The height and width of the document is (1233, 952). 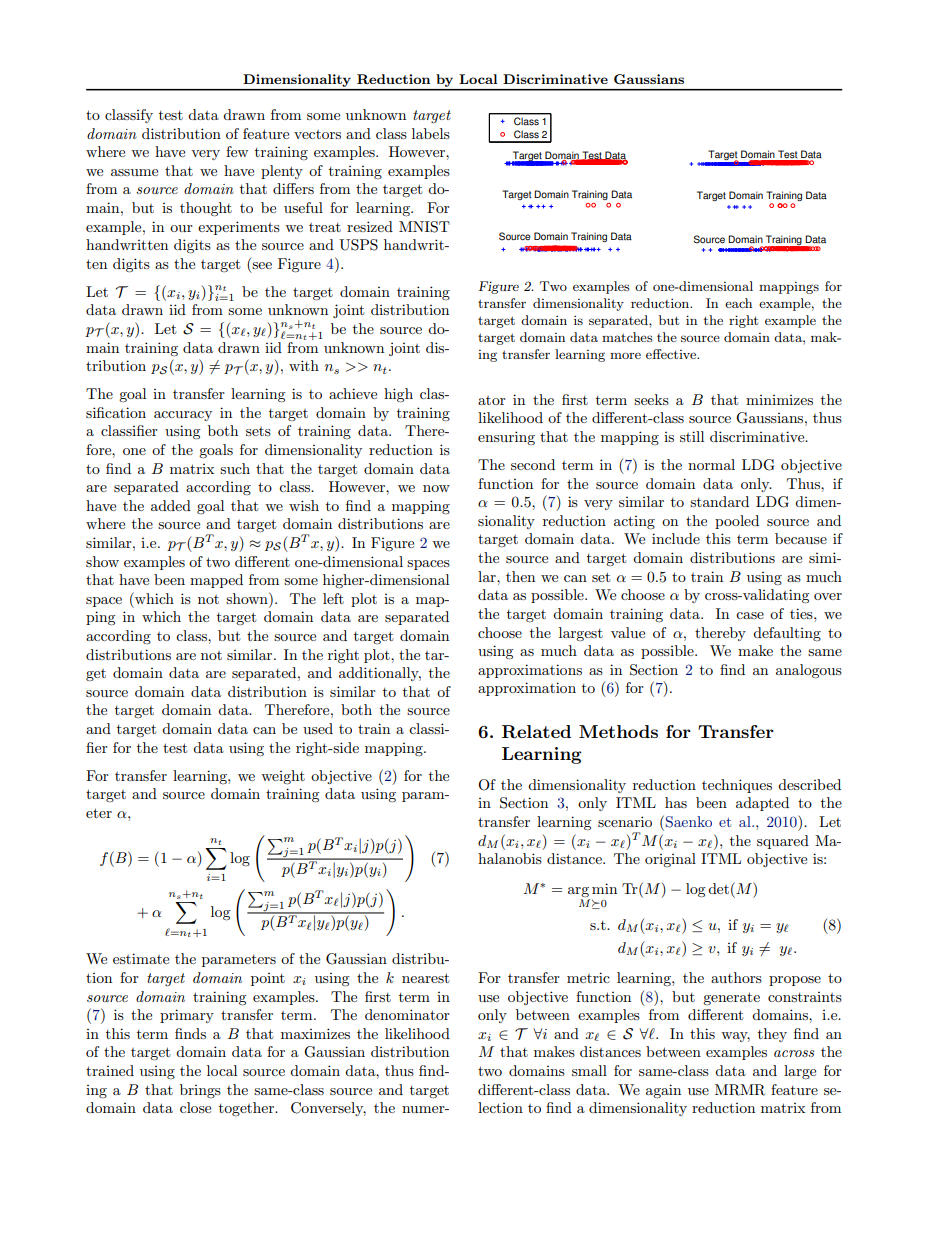 I want to click on small, so click(x=589, y=1070).
